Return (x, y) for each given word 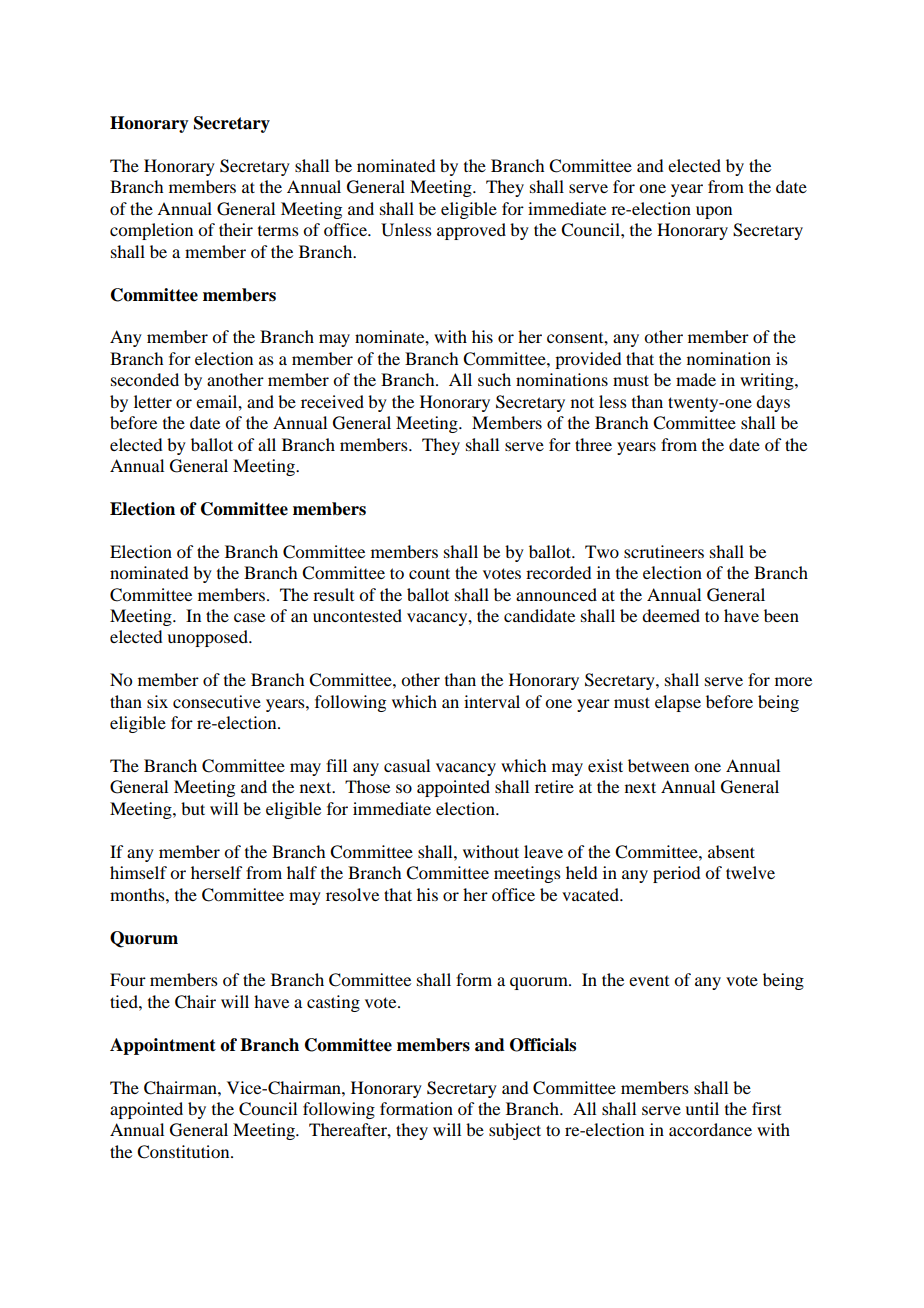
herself (216, 872)
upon (714, 212)
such (494, 379)
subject (515, 1131)
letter (153, 401)
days (773, 403)
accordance (710, 1129)
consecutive (217, 701)
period (676, 874)
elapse (678, 703)
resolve (352, 894)
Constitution (184, 1152)
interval (492, 701)
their (236, 229)
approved (471, 231)
